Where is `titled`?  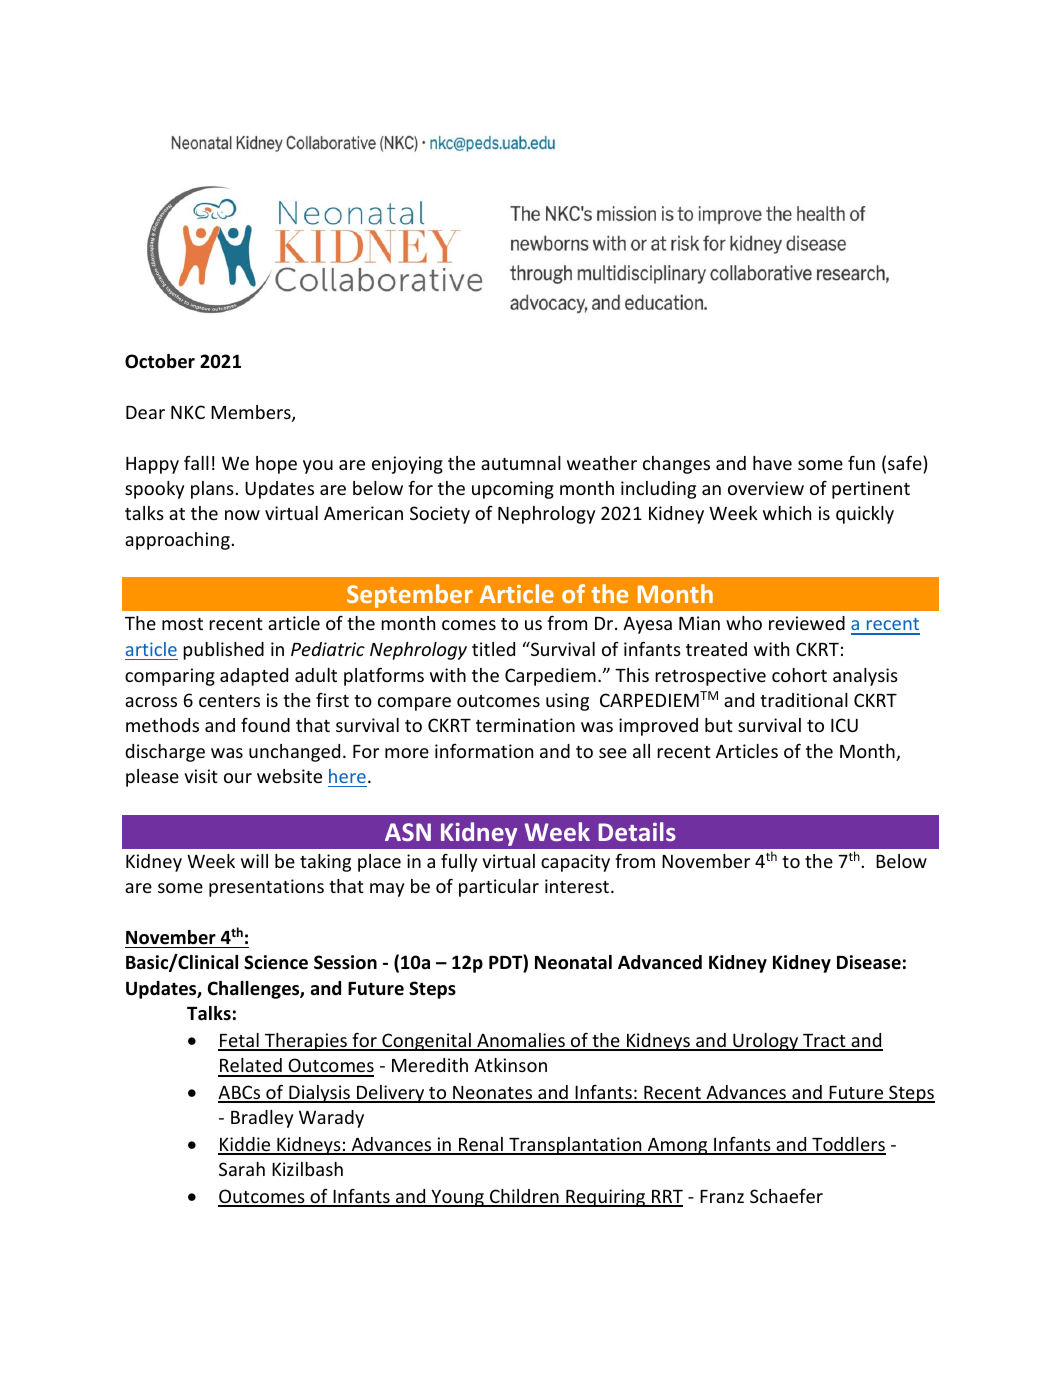
titled is located at coordinates (493, 649).
